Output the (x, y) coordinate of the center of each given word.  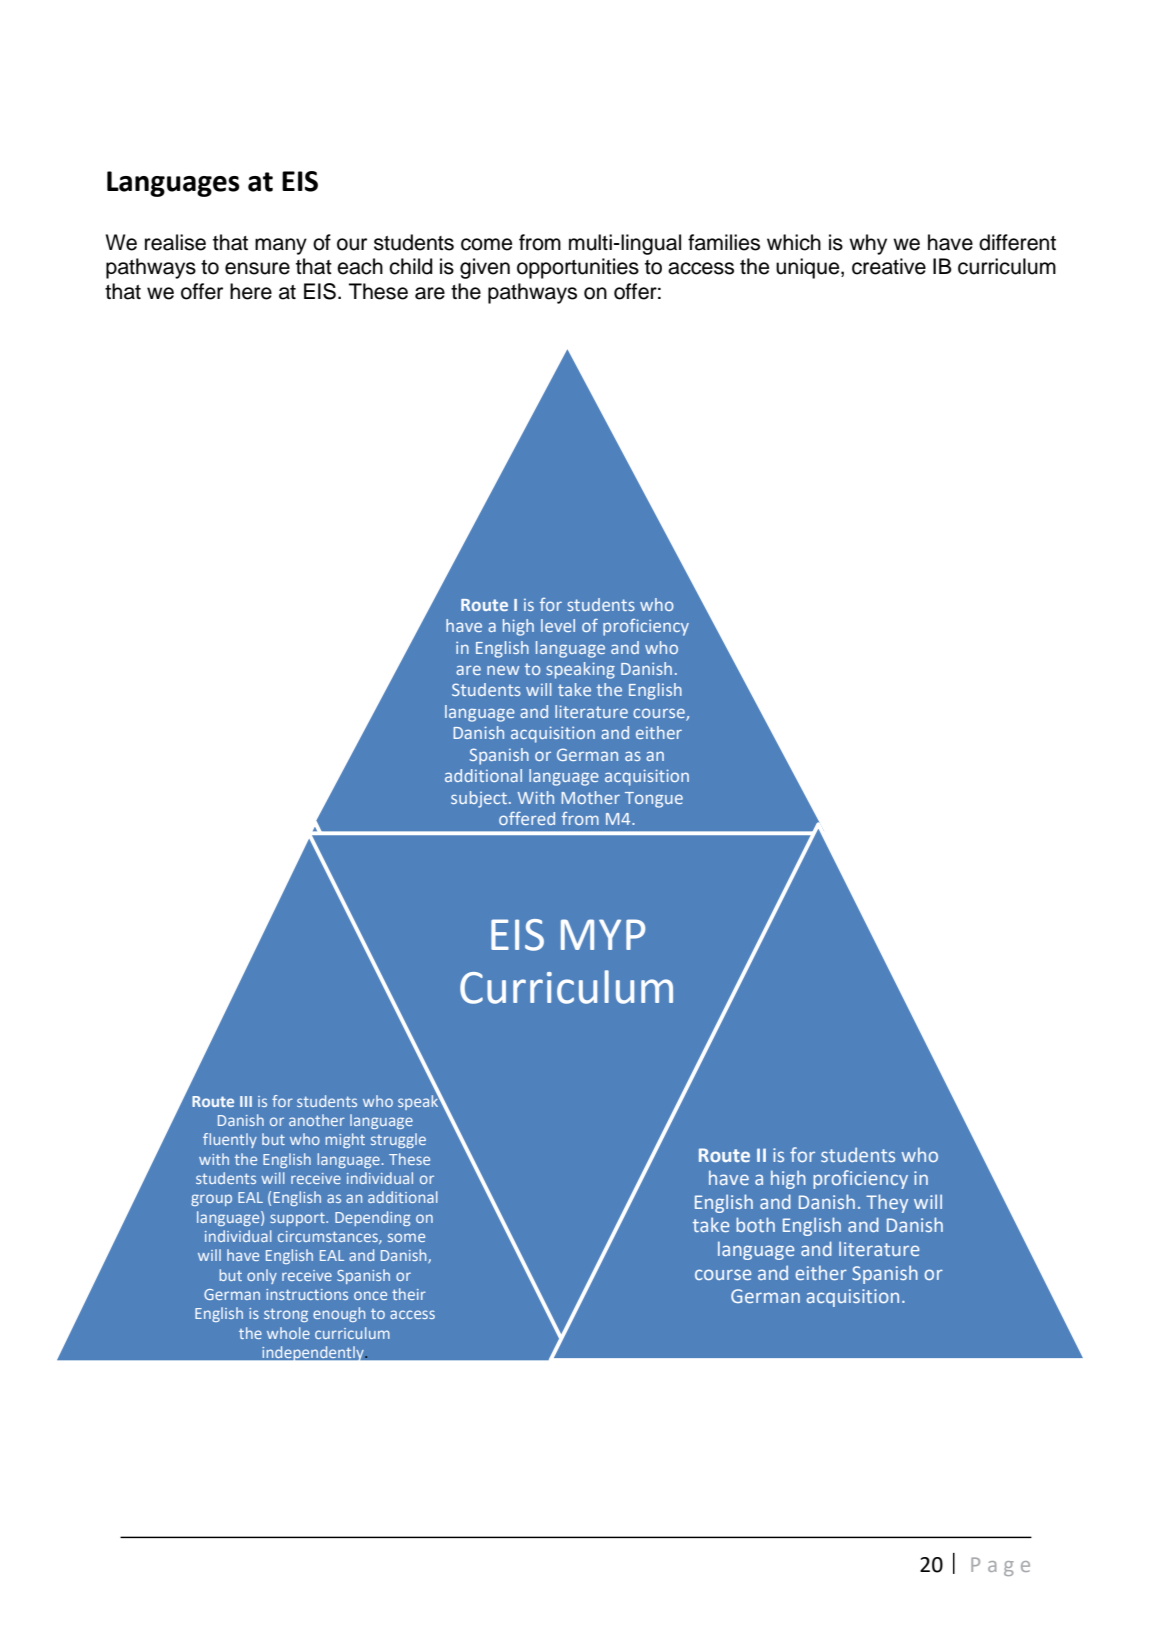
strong (286, 1315)
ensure (257, 268)
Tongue (654, 800)
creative (889, 266)
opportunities (578, 268)
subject (480, 799)
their (409, 1294)
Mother (590, 797)
